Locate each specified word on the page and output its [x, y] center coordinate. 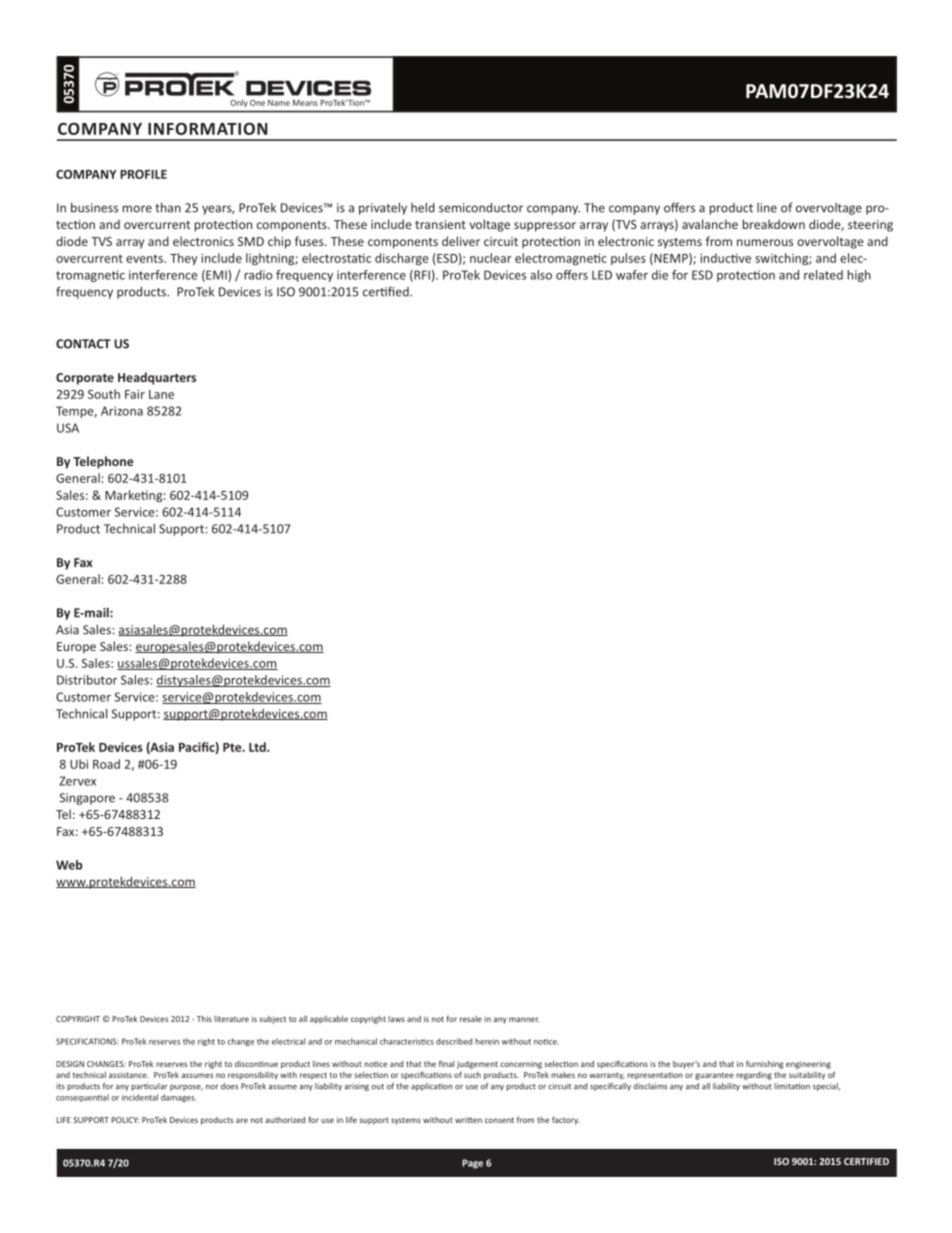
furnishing [765, 1064]
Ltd [258, 747]
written [468, 1120]
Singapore [87, 799]
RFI [421, 276]
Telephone [103, 462]
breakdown [774, 224]
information [208, 128]
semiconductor [481, 207]
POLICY [125, 1120]
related [823, 275]
